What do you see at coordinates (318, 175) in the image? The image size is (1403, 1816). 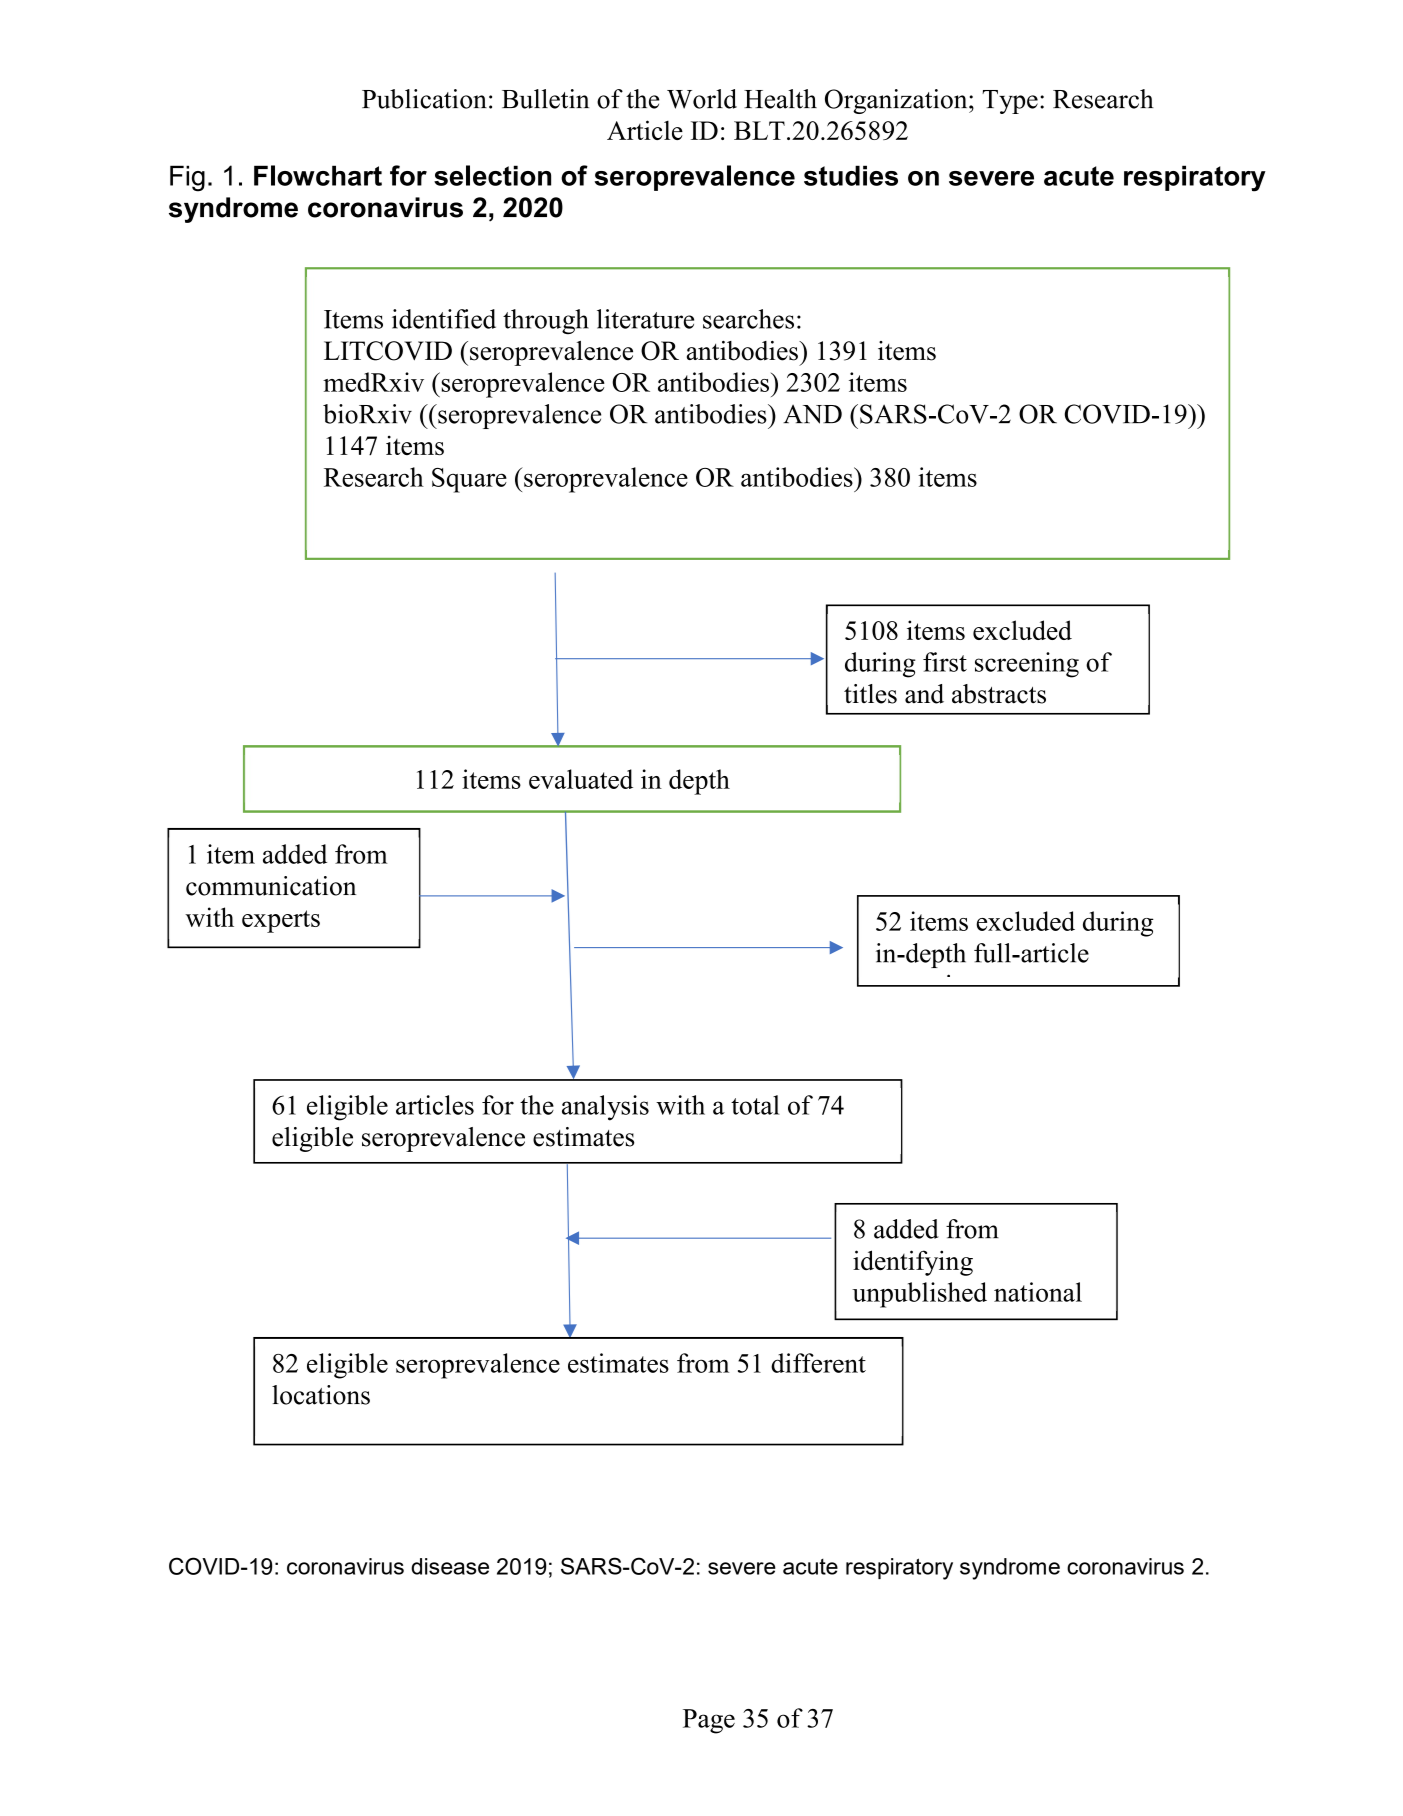 I see `Flowchart` at bounding box center [318, 175].
